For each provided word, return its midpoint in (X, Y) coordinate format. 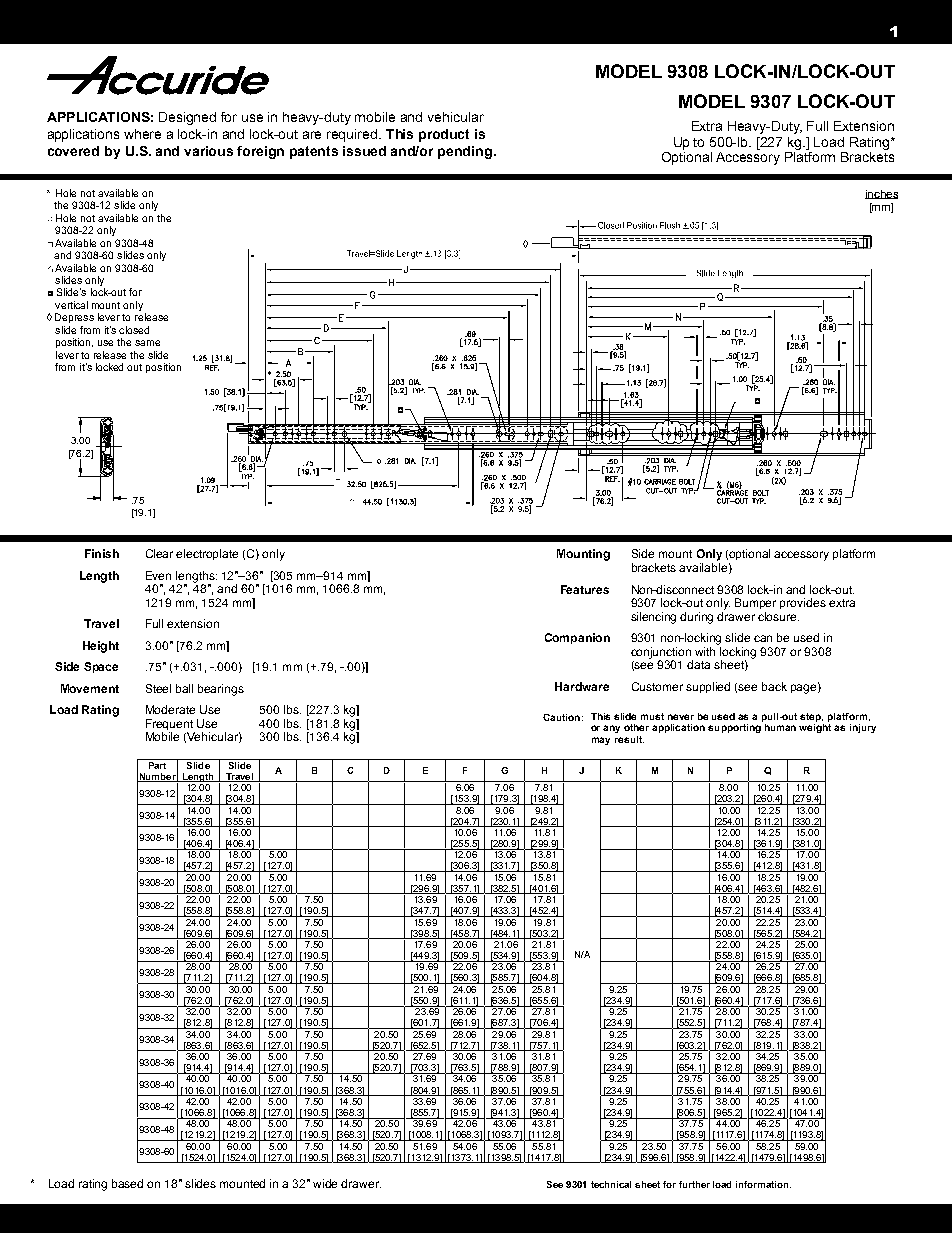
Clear (159, 553)
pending (465, 152)
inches (881, 194)
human (780, 727)
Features (585, 589)
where (142, 134)
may (601, 741)
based (127, 1183)
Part (157, 764)
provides (803, 603)
